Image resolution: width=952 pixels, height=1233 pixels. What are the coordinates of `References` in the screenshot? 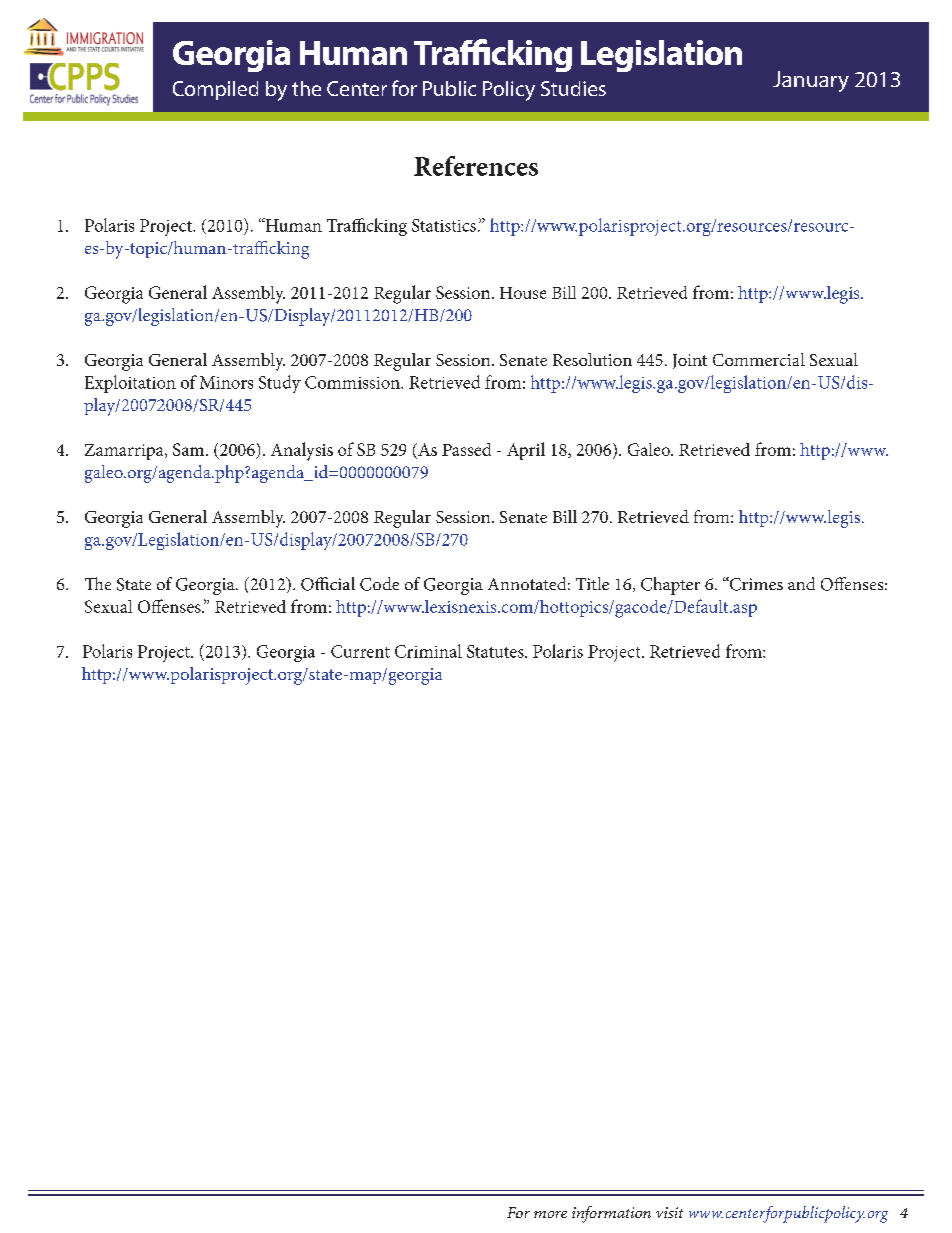 It's located at (476, 166).
